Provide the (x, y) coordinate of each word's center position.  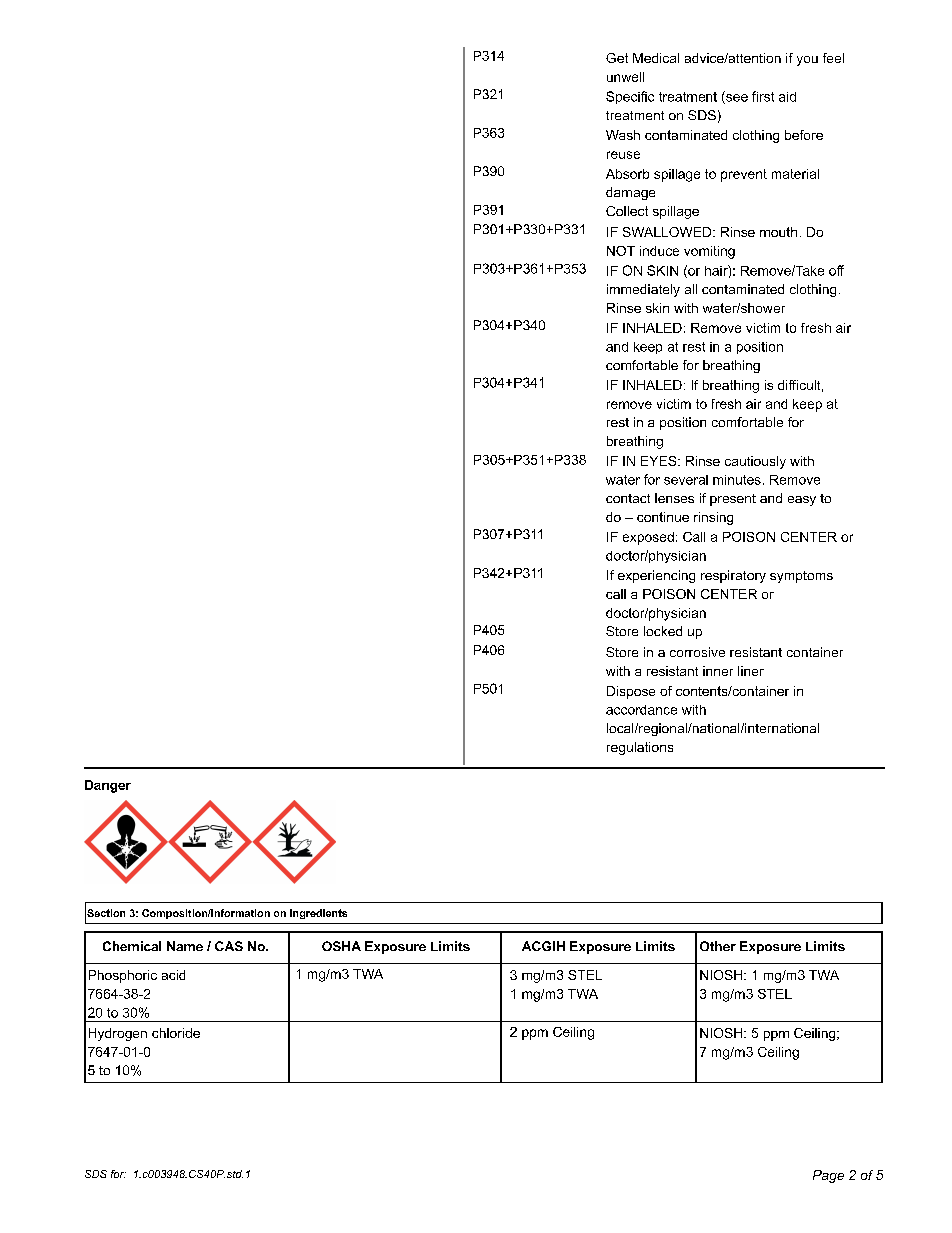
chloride (176, 1033)
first (763, 96)
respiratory (733, 576)
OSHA (341, 946)
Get (617, 58)
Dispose (631, 692)
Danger (108, 786)
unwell (625, 77)
